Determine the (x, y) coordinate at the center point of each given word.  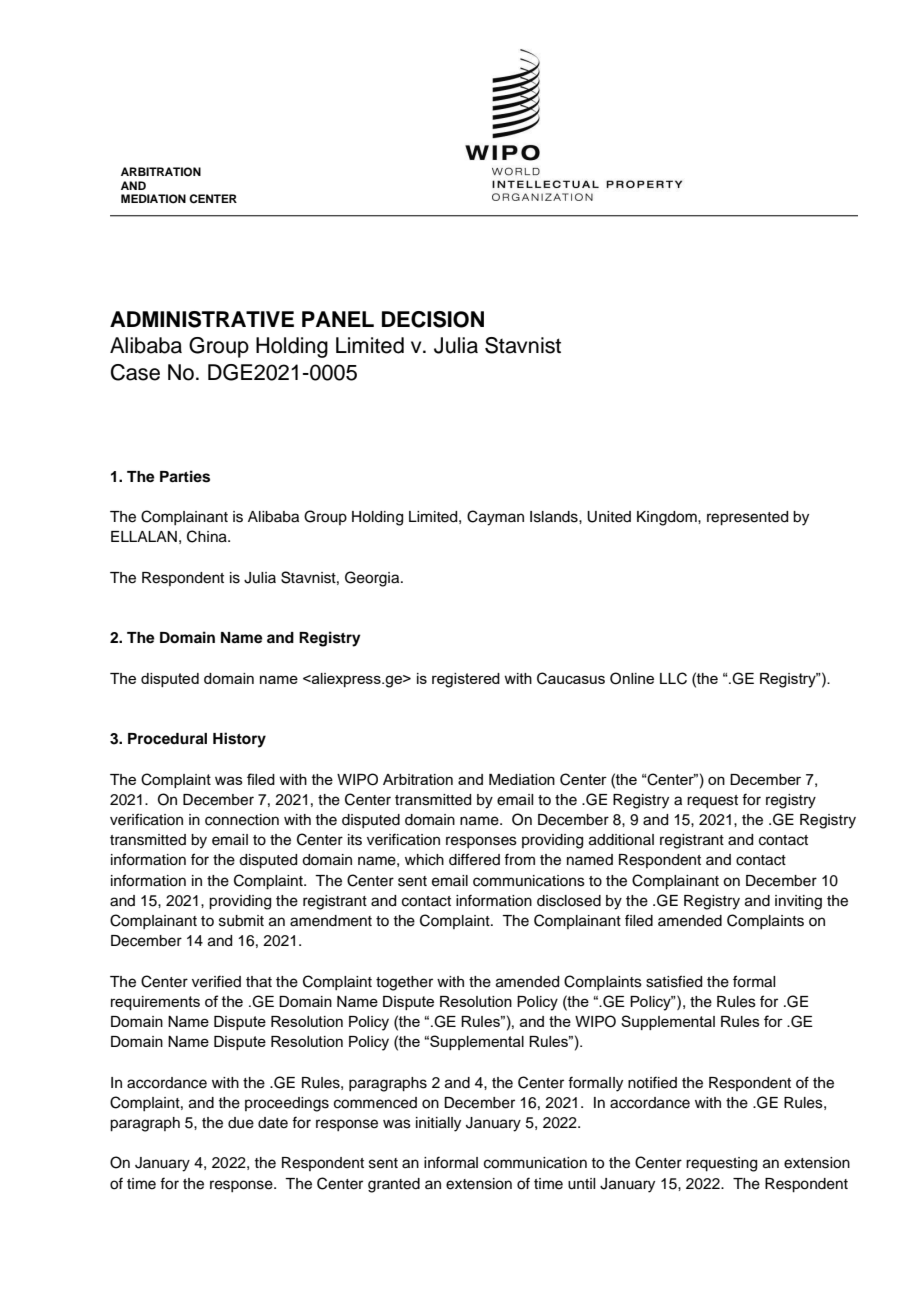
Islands (555, 517)
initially (438, 1124)
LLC (673, 678)
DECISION (433, 319)
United (609, 517)
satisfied (674, 981)
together (404, 983)
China (208, 536)
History (239, 740)
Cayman (495, 518)
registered (466, 680)
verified (216, 981)
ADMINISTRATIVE (202, 319)
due (241, 1123)
